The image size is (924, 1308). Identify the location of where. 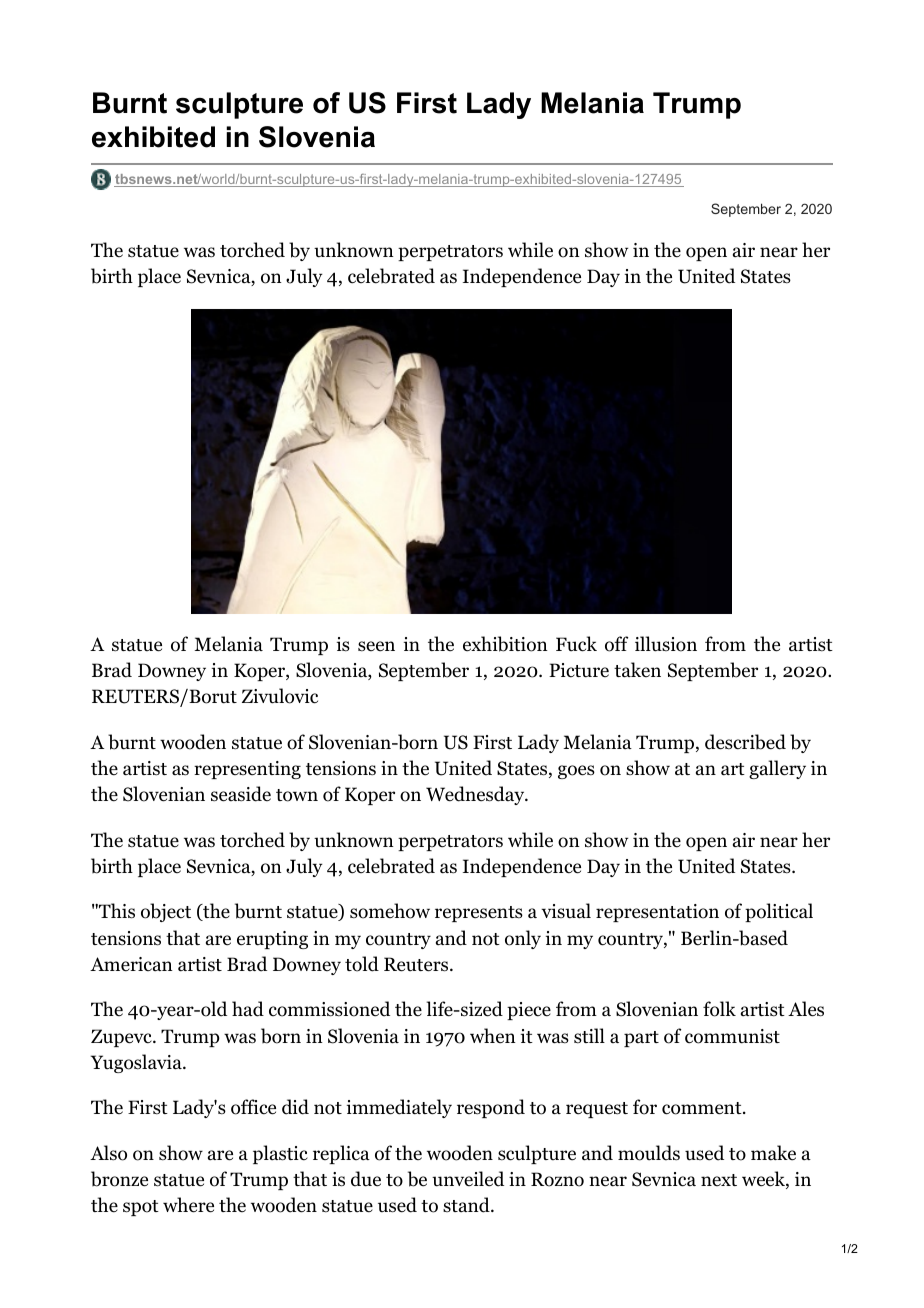
(188, 1205).
